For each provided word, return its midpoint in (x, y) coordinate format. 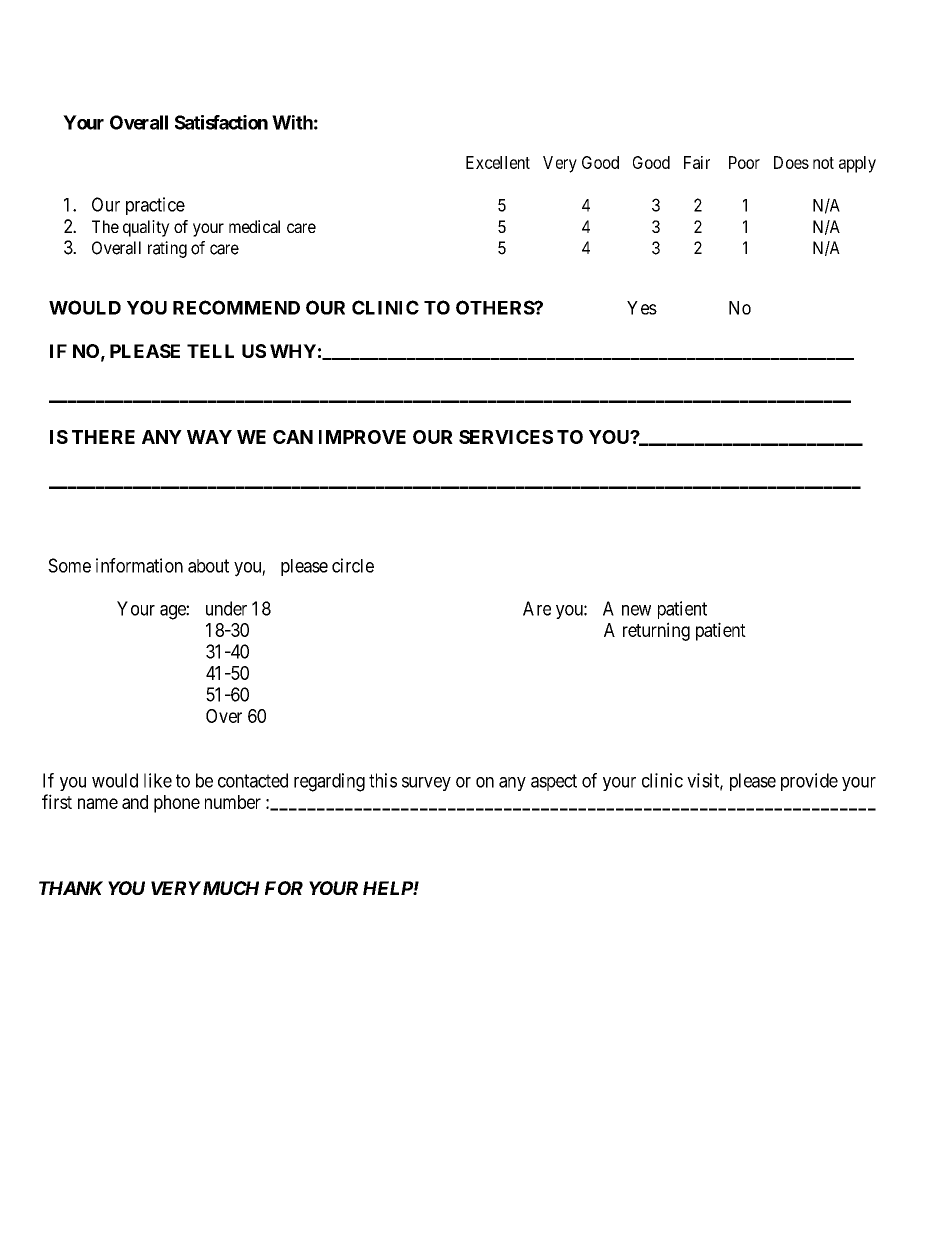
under (226, 608)
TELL (210, 351)
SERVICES (506, 437)
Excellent (498, 162)
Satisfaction (221, 122)
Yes (642, 308)
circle (353, 565)
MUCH (229, 888)
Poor (744, 162)
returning (656, 631)
